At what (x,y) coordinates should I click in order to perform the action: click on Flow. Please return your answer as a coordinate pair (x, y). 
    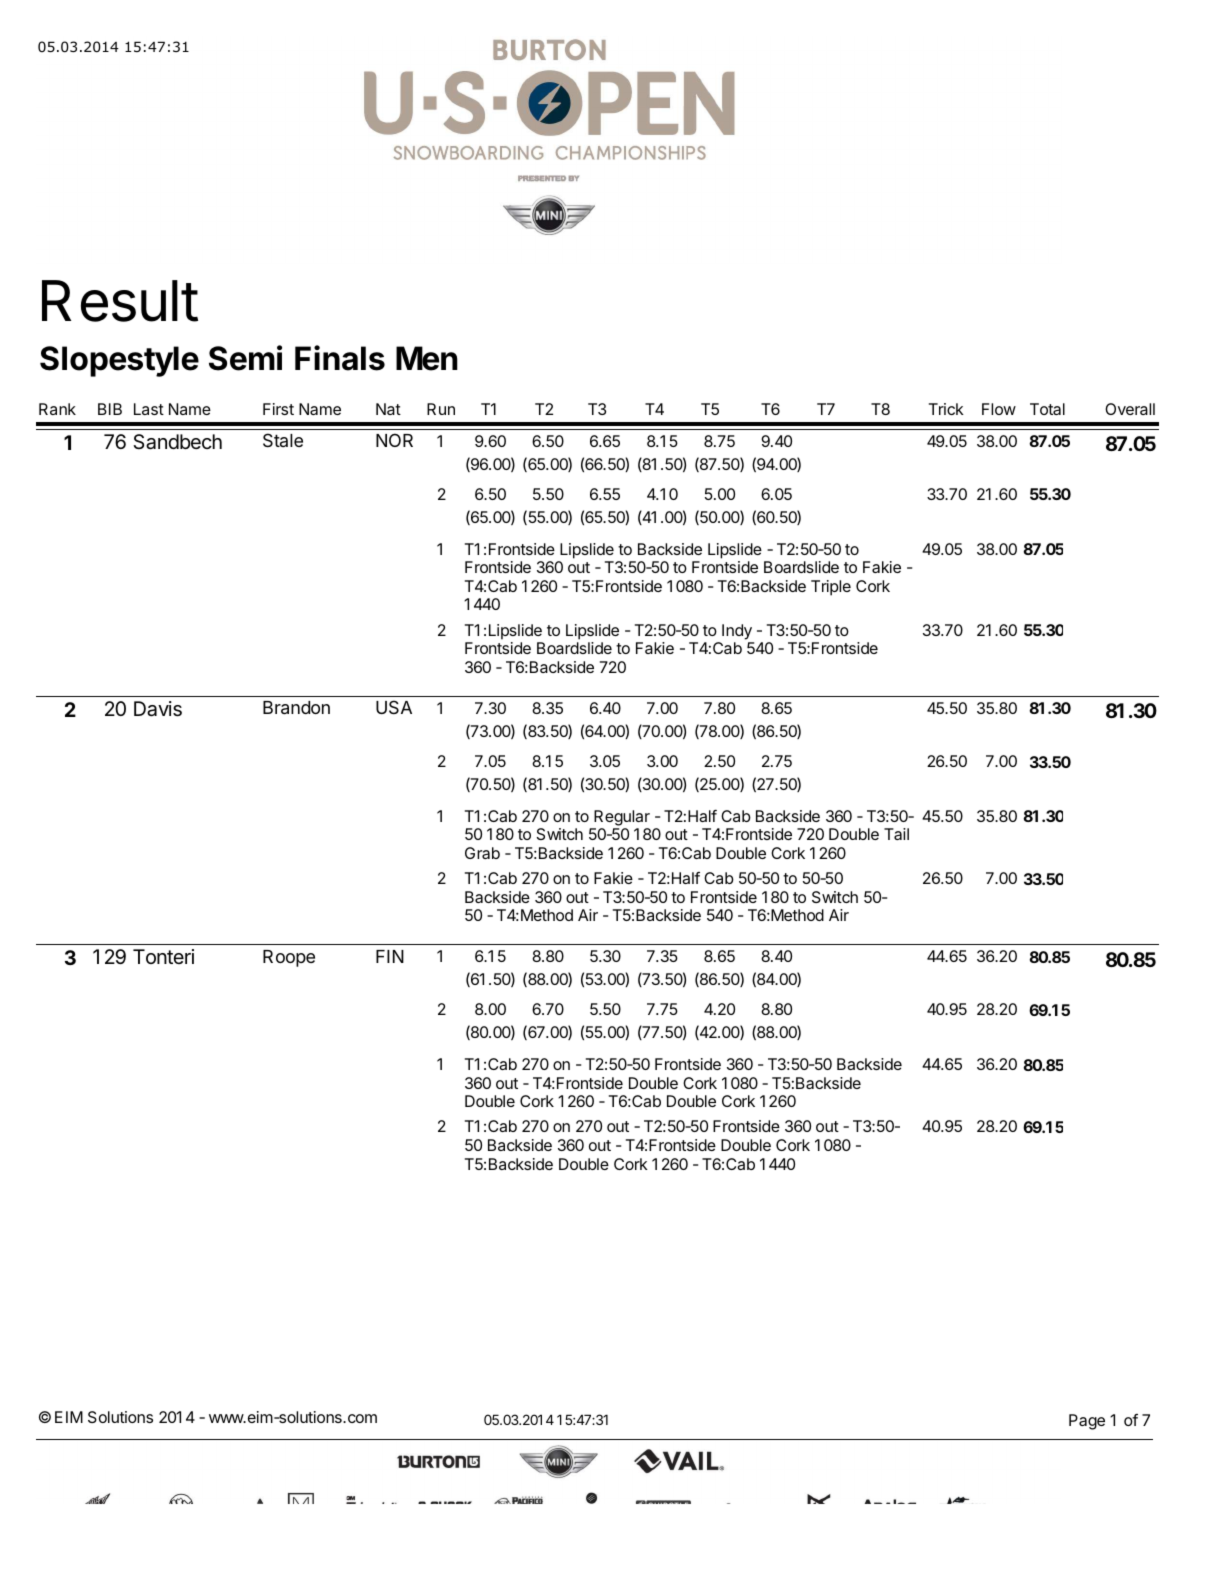
    Looking at the image, I should click on (999, 409).
